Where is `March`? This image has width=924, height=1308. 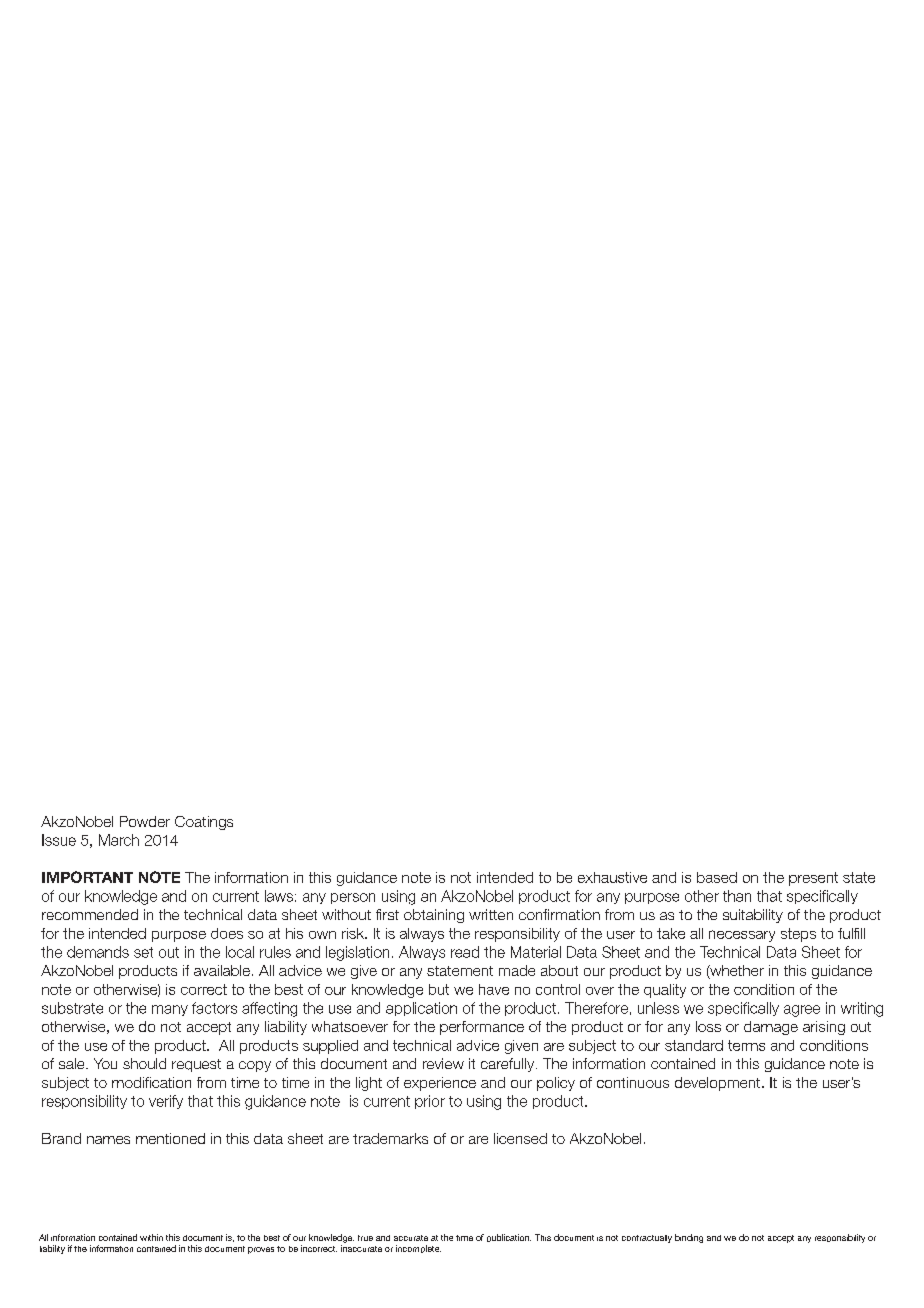 March is located at coordinates (119, 840).
